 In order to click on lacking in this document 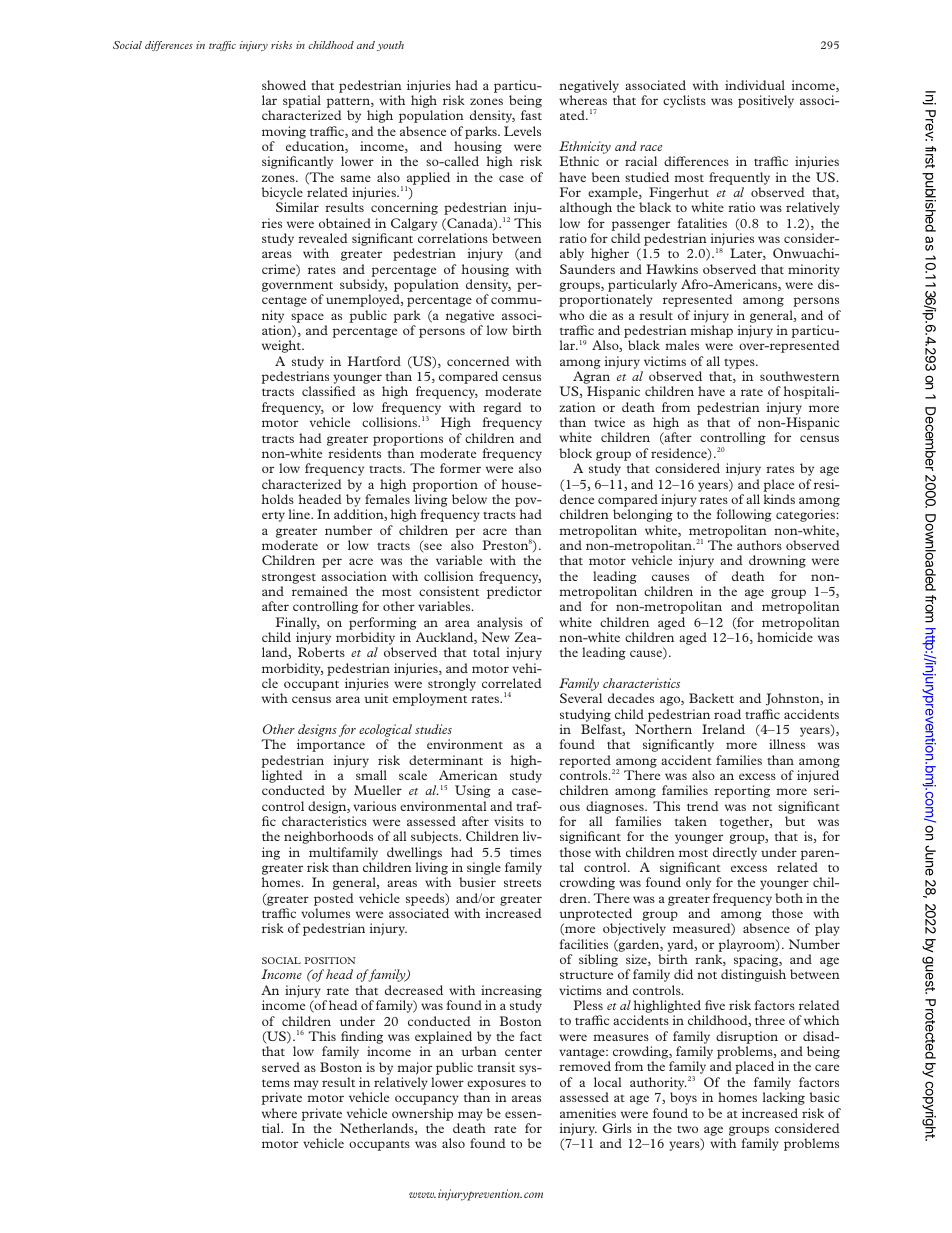, I will do `click(784, 1098)`.
